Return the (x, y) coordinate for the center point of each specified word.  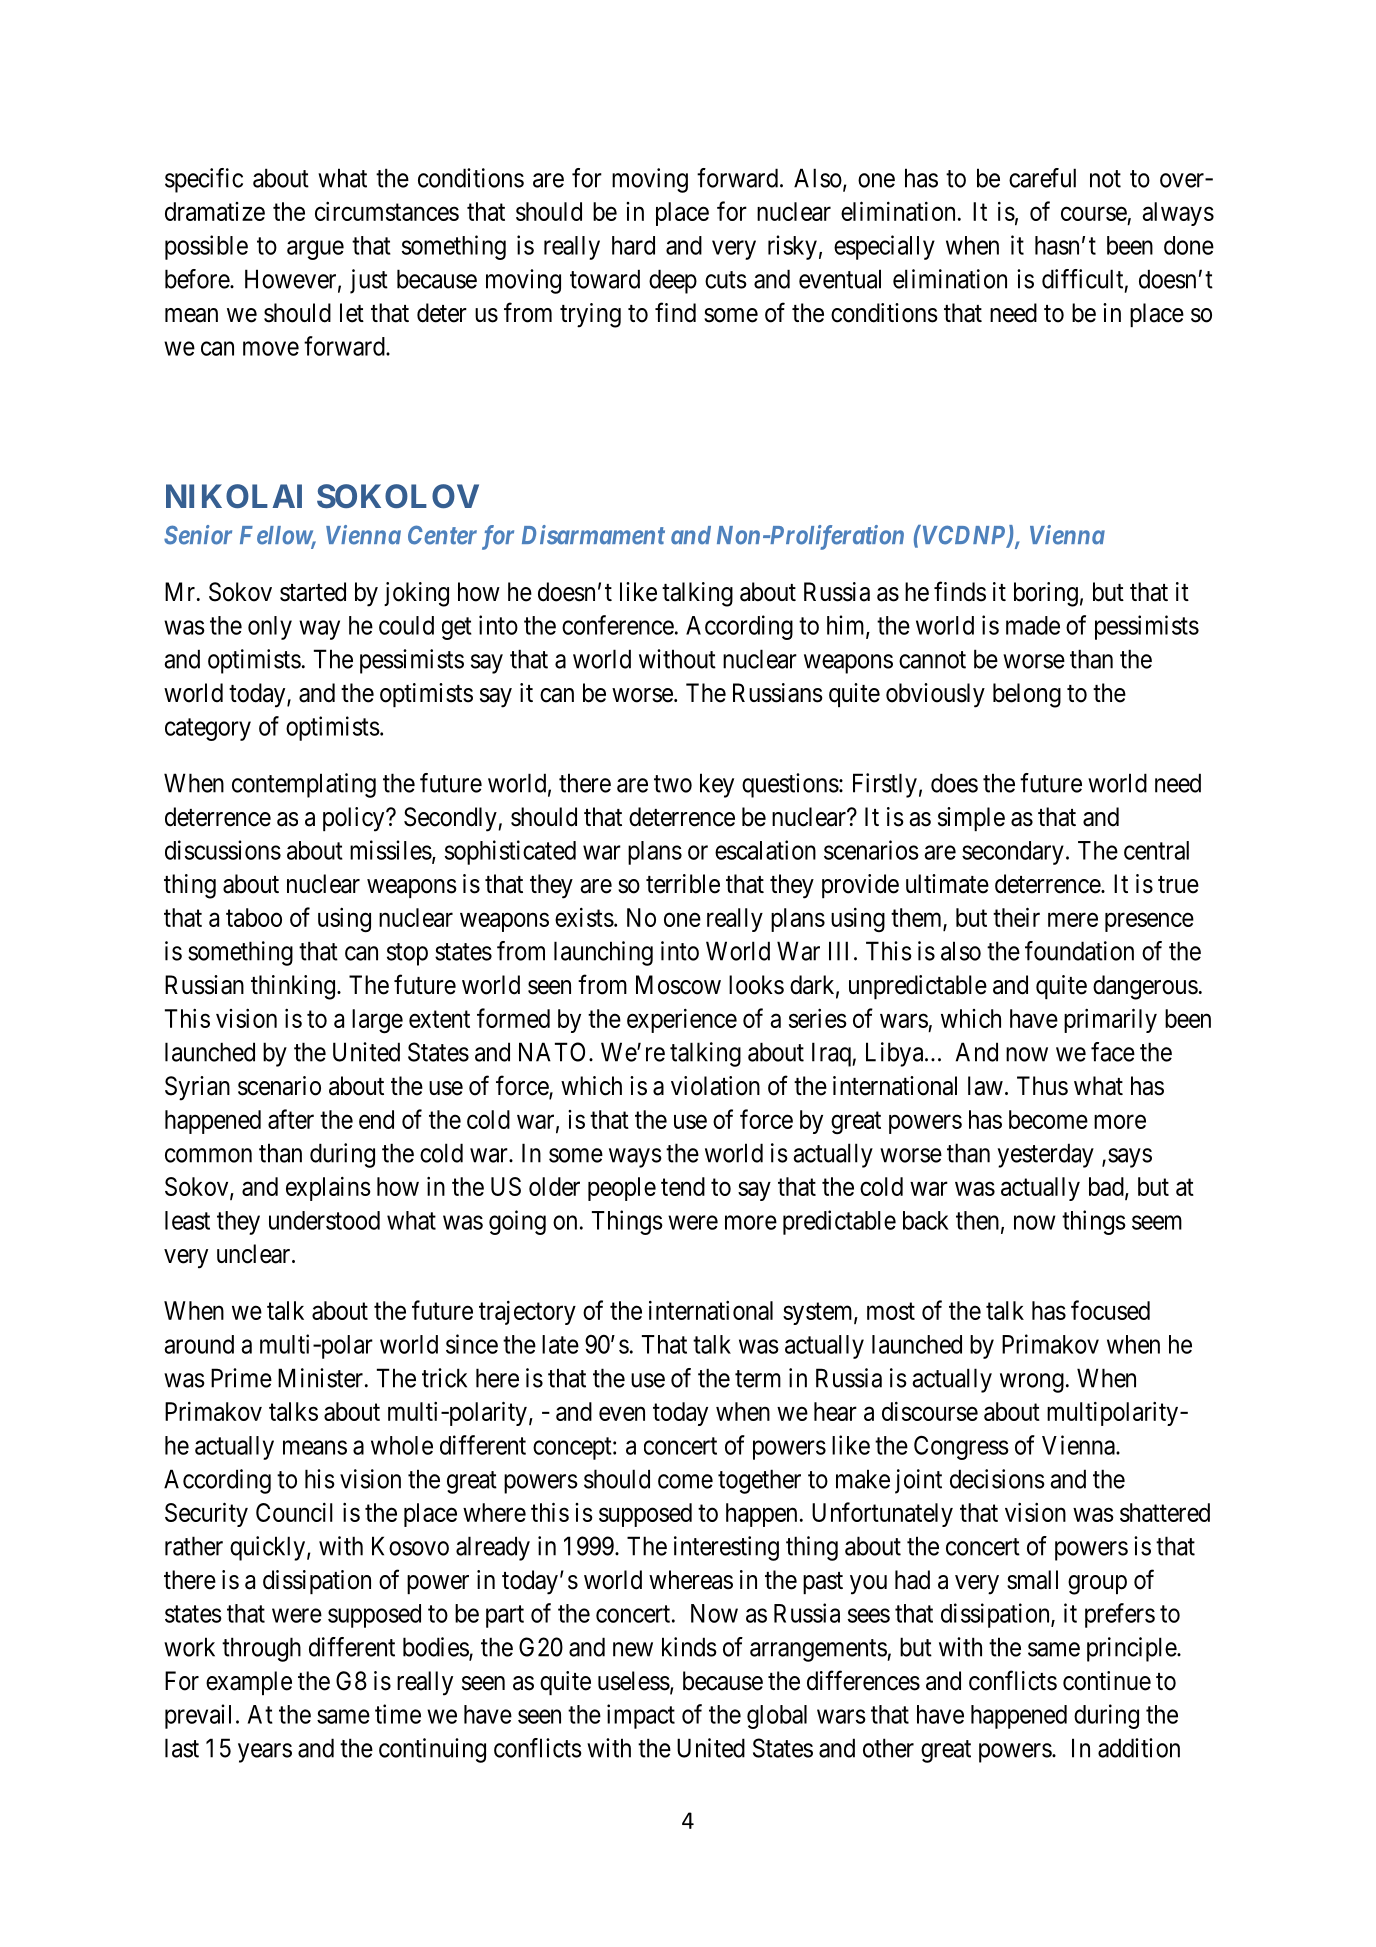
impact (641, 1716)
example (249, 1683)
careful (1042, 178)
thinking (293, 987)
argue (315, 250)
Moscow (678, 985)
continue (1107, 1681)
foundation (1079, 951)
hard (633, 245)
